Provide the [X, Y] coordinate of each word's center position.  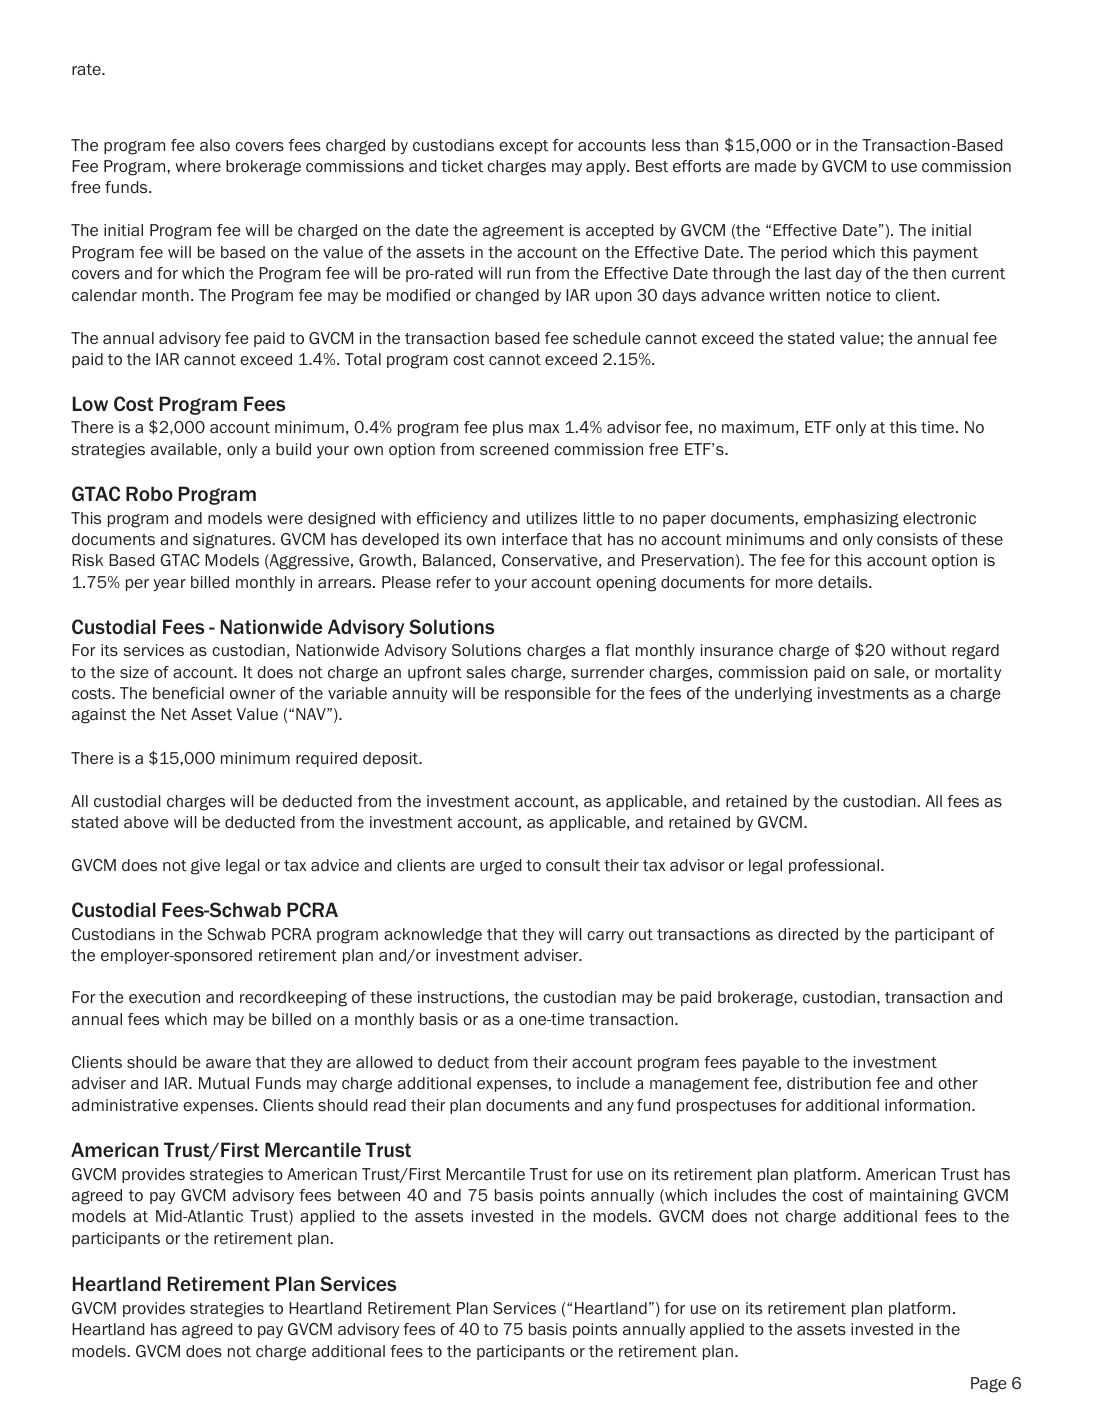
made [775, 166]
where [198, 166]
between [369, 1195]
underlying [773, 695]
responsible [548, 694]
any [620, 1108]
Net [174, 714]
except [523, 147]
